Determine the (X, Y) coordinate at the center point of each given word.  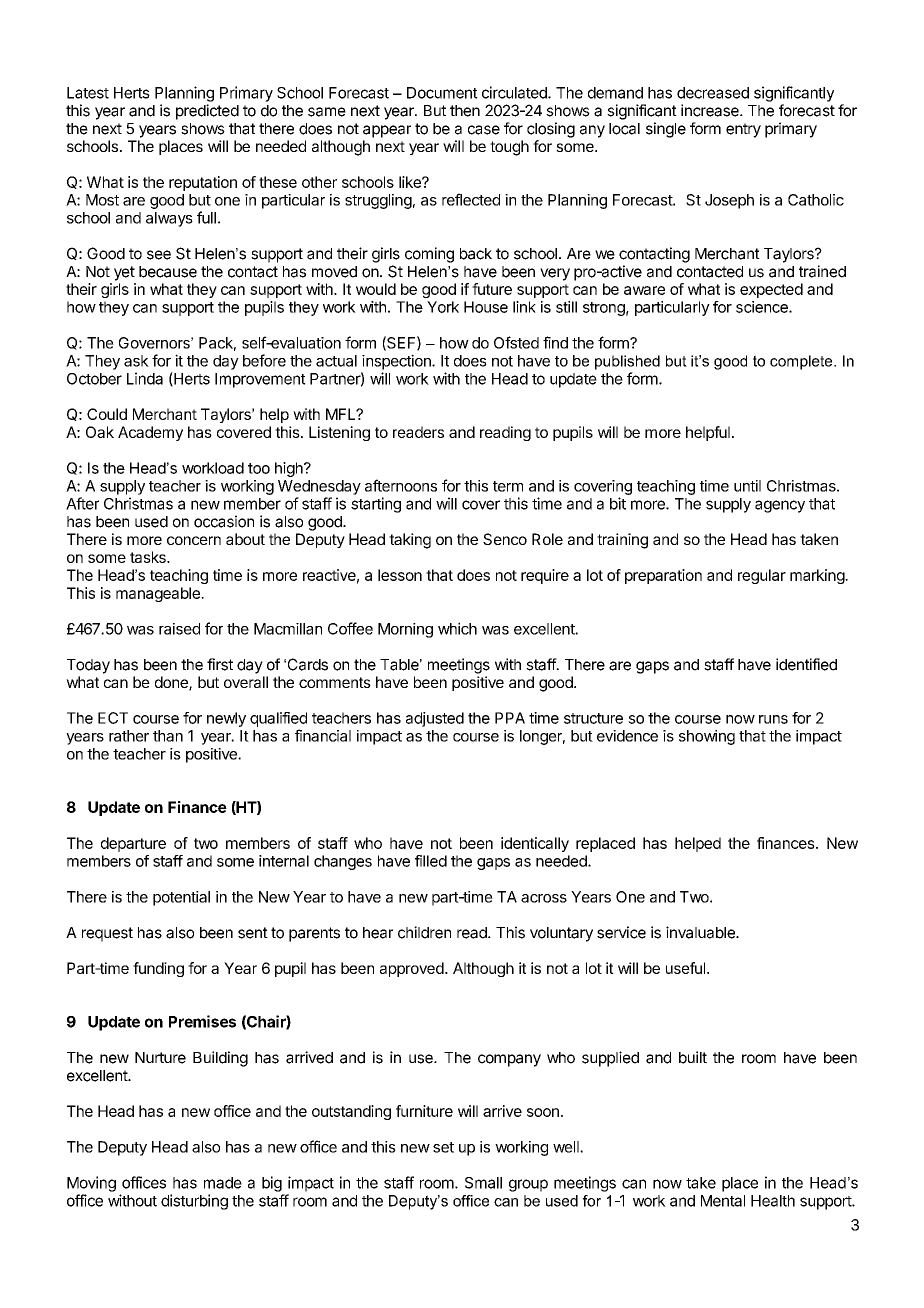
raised (179, 629)
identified (806, 664)
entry (743, 130)
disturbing (194, 1202)
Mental (723, 1201)
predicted (207, 112)
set (443, 1147)
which (457, 628)
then (465, 111)
